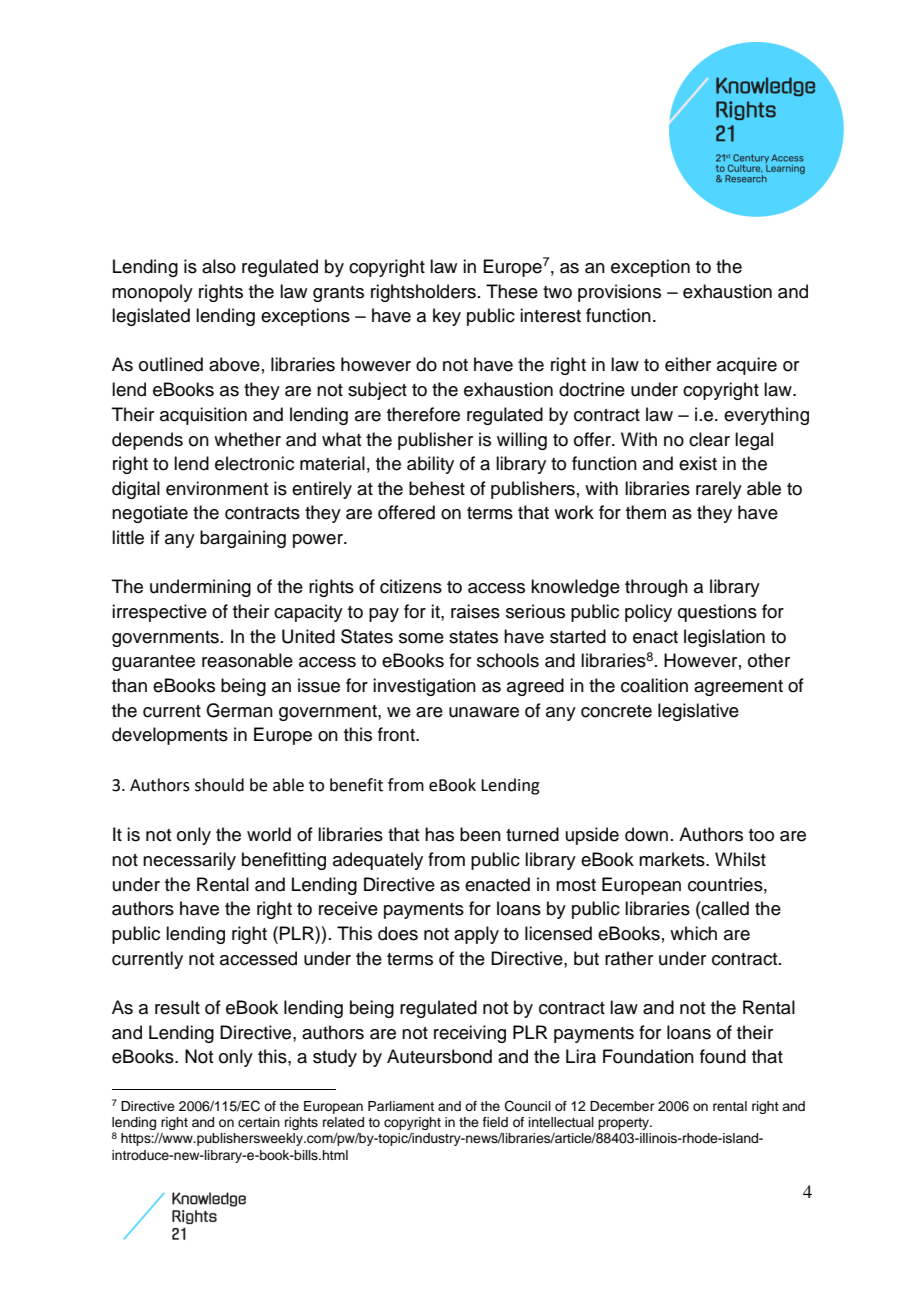 This screenshot has width=924, height=1308. Describe the element at coordinates (619, 293) in the screenshot. I see `provisions` at that location.
